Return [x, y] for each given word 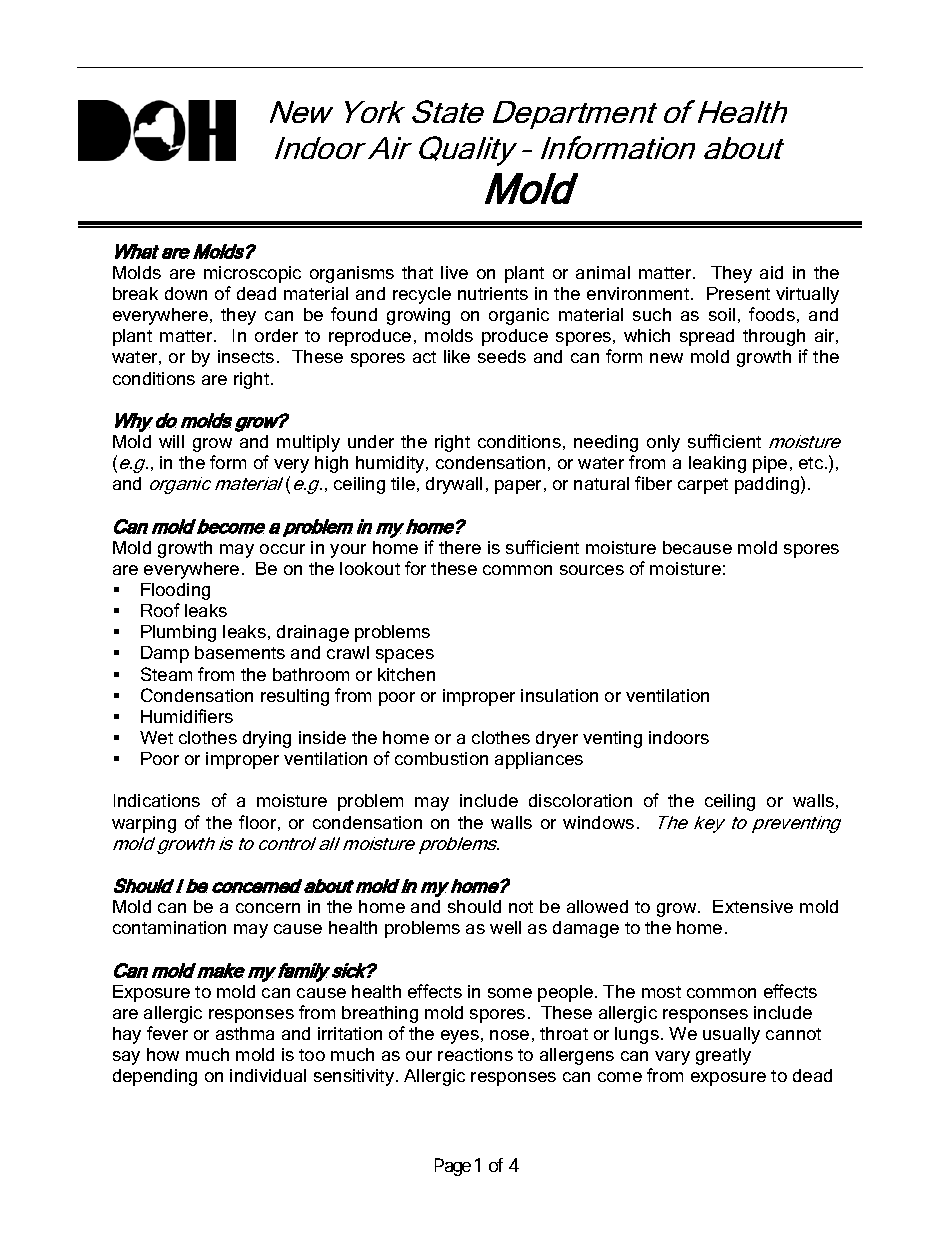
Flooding [175, 591]
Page [453, 1167]
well [505, 927]
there [460, 547]
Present [738, 293]
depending [155, 1077]
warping [144, 824]
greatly [723, 1056]
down [186, 293]
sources [592, 570]
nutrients [493, 293]
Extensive [753, 906]
